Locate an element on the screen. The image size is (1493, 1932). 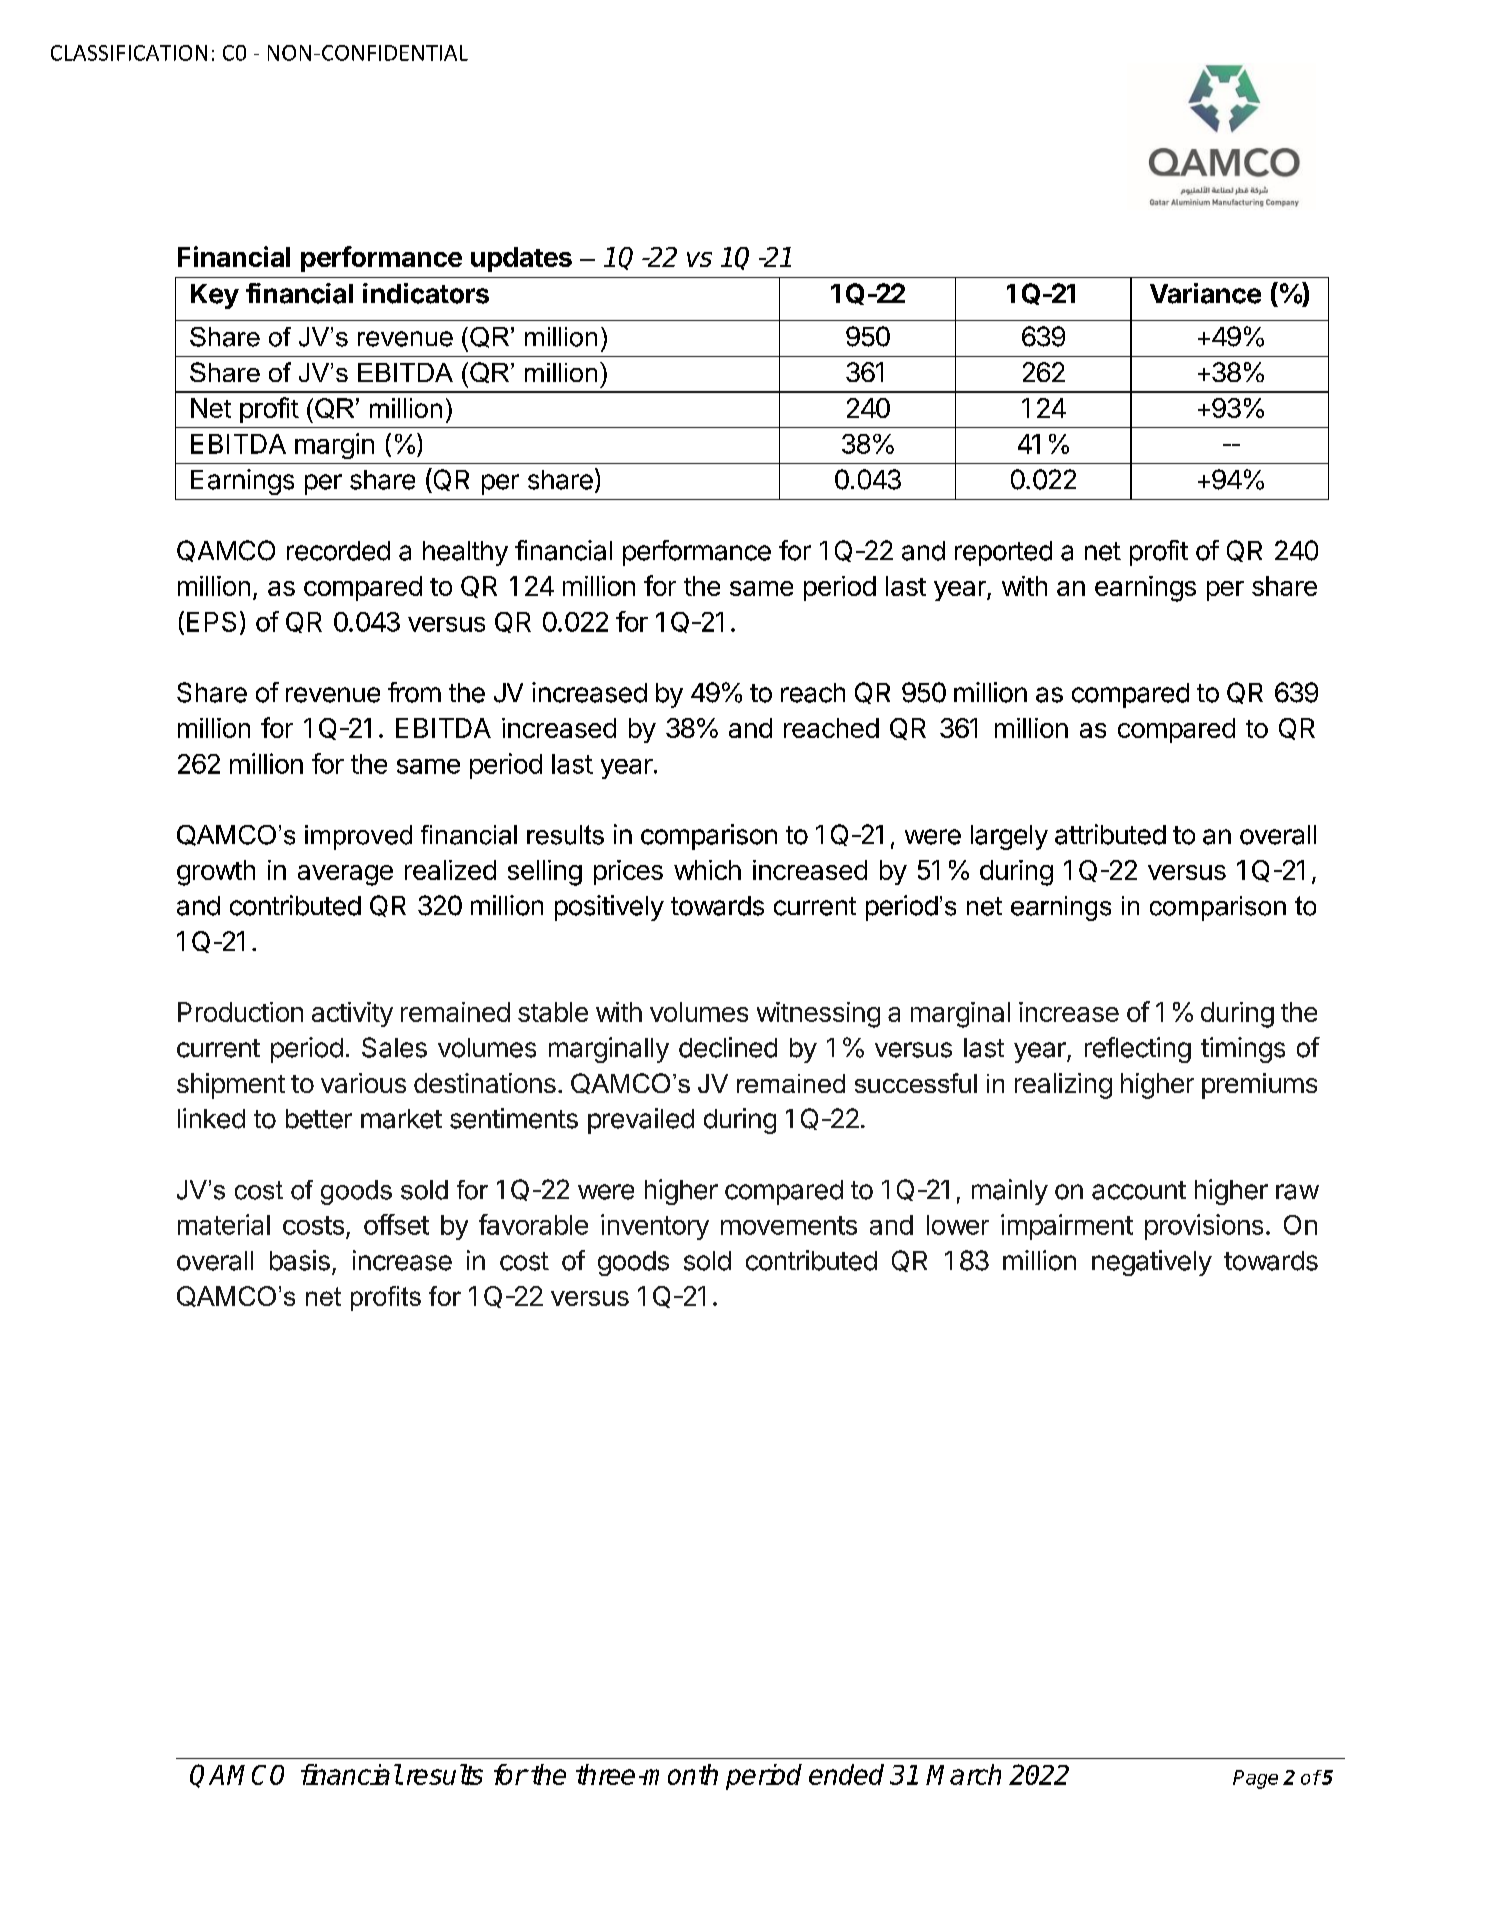
basis is located at coordinates (300, 1260).
